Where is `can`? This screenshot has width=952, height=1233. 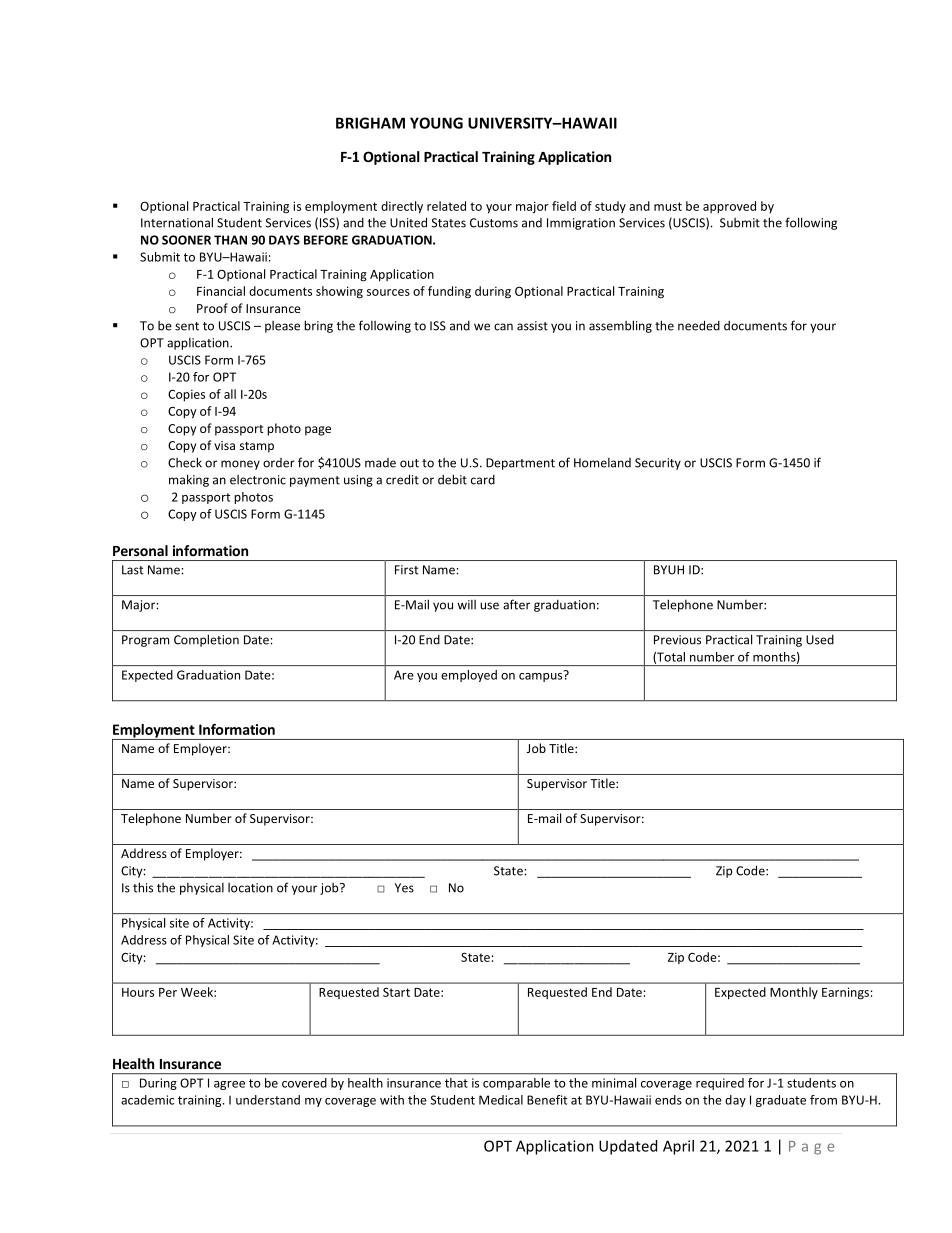 can is located at coordinates (503, 327).
